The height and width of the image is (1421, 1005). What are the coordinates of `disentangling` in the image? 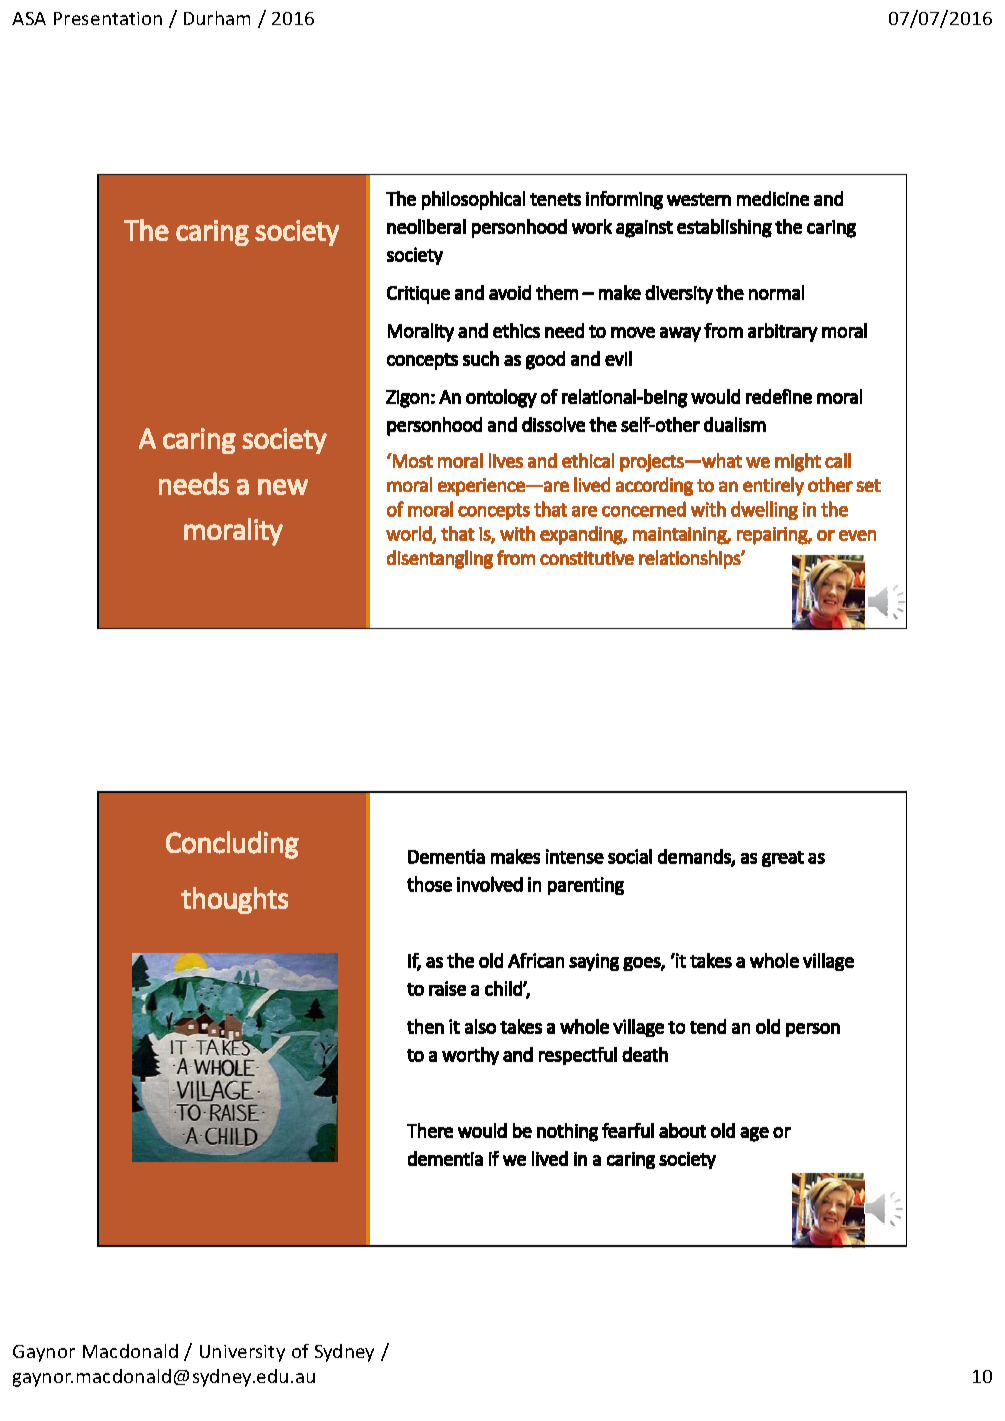 It's located at (440, 559).
